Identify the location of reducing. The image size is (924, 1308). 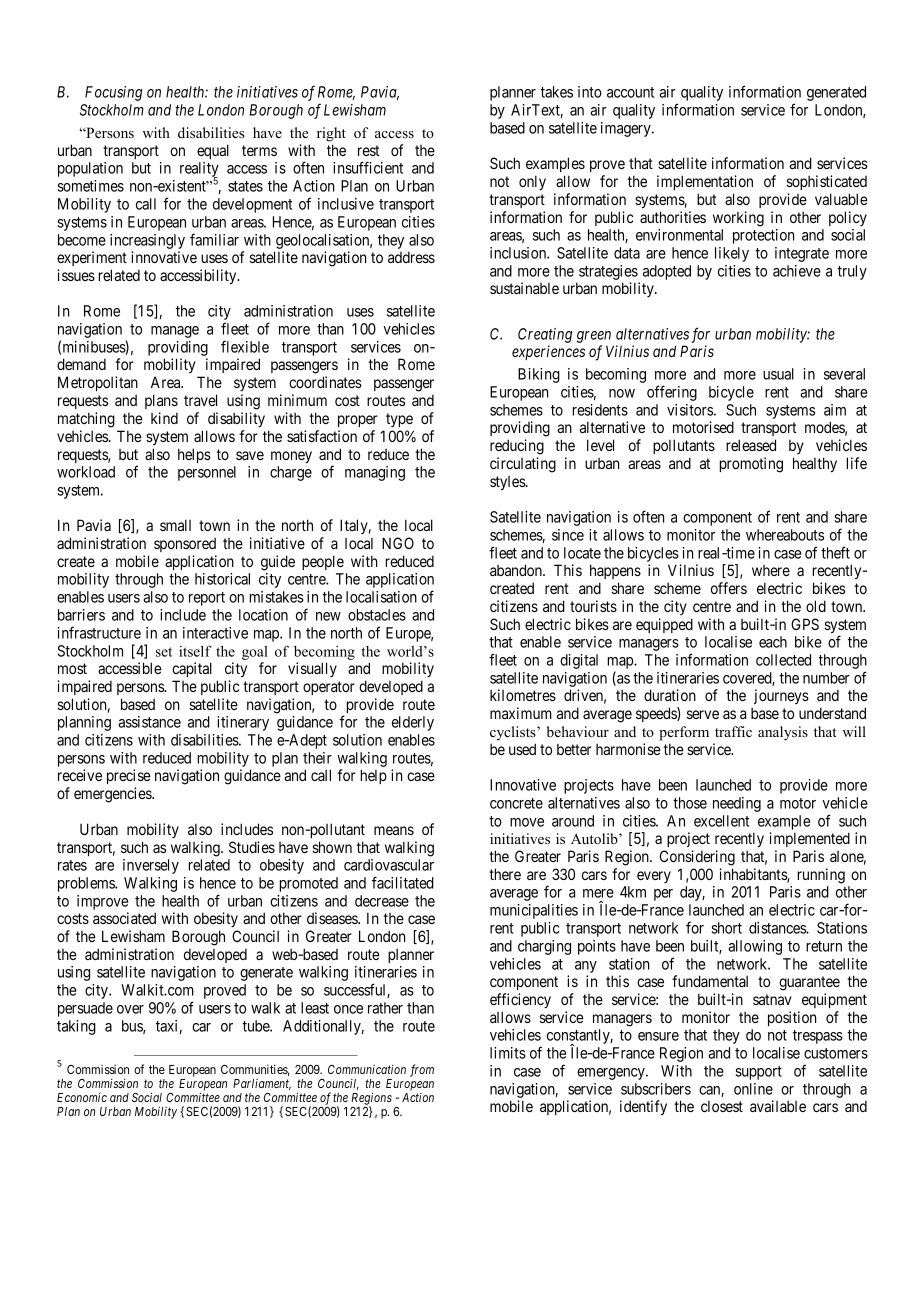
(517, 447).
